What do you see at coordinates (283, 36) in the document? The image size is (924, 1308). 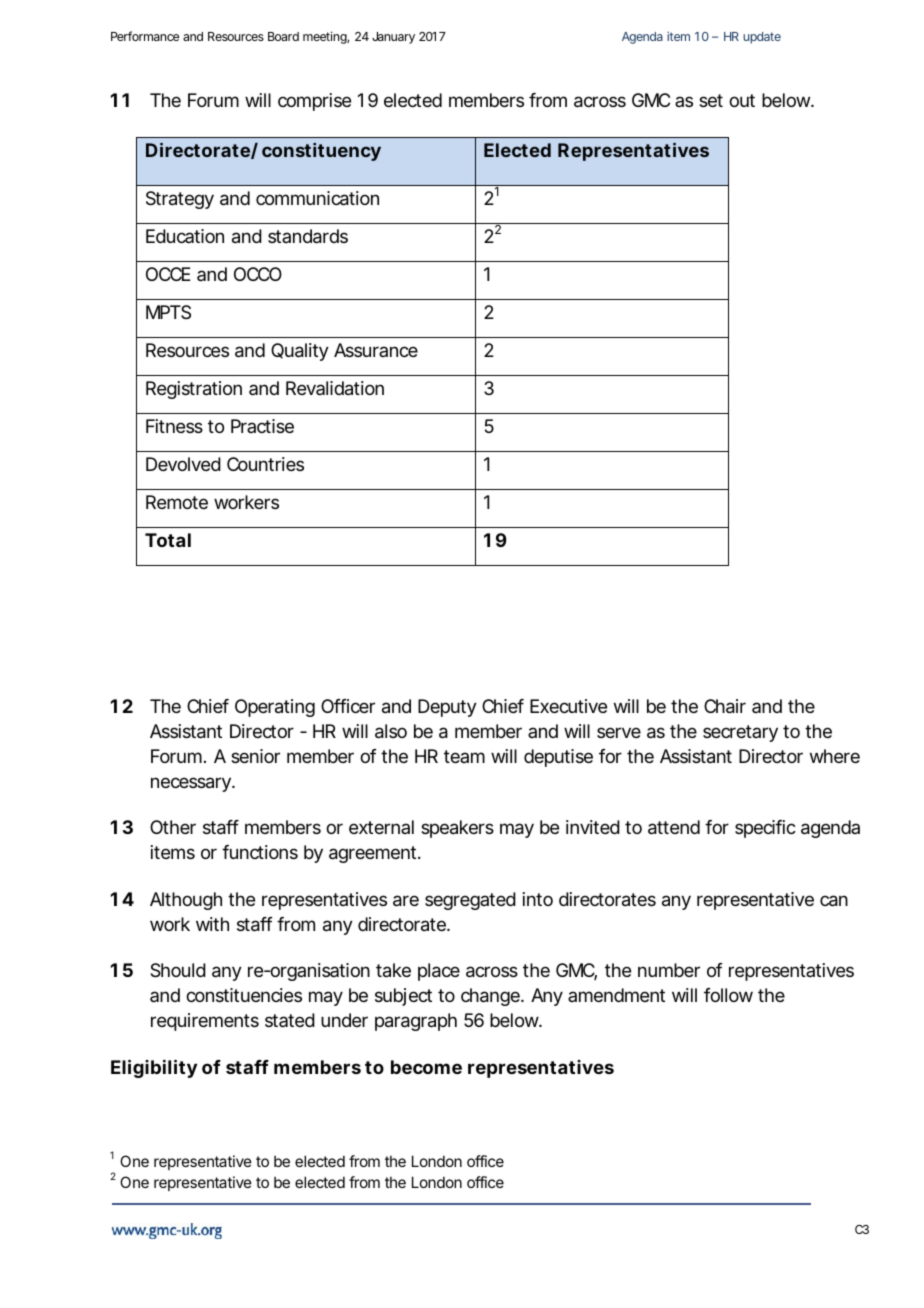 I see `Board` at bounding box center [283, 36].
